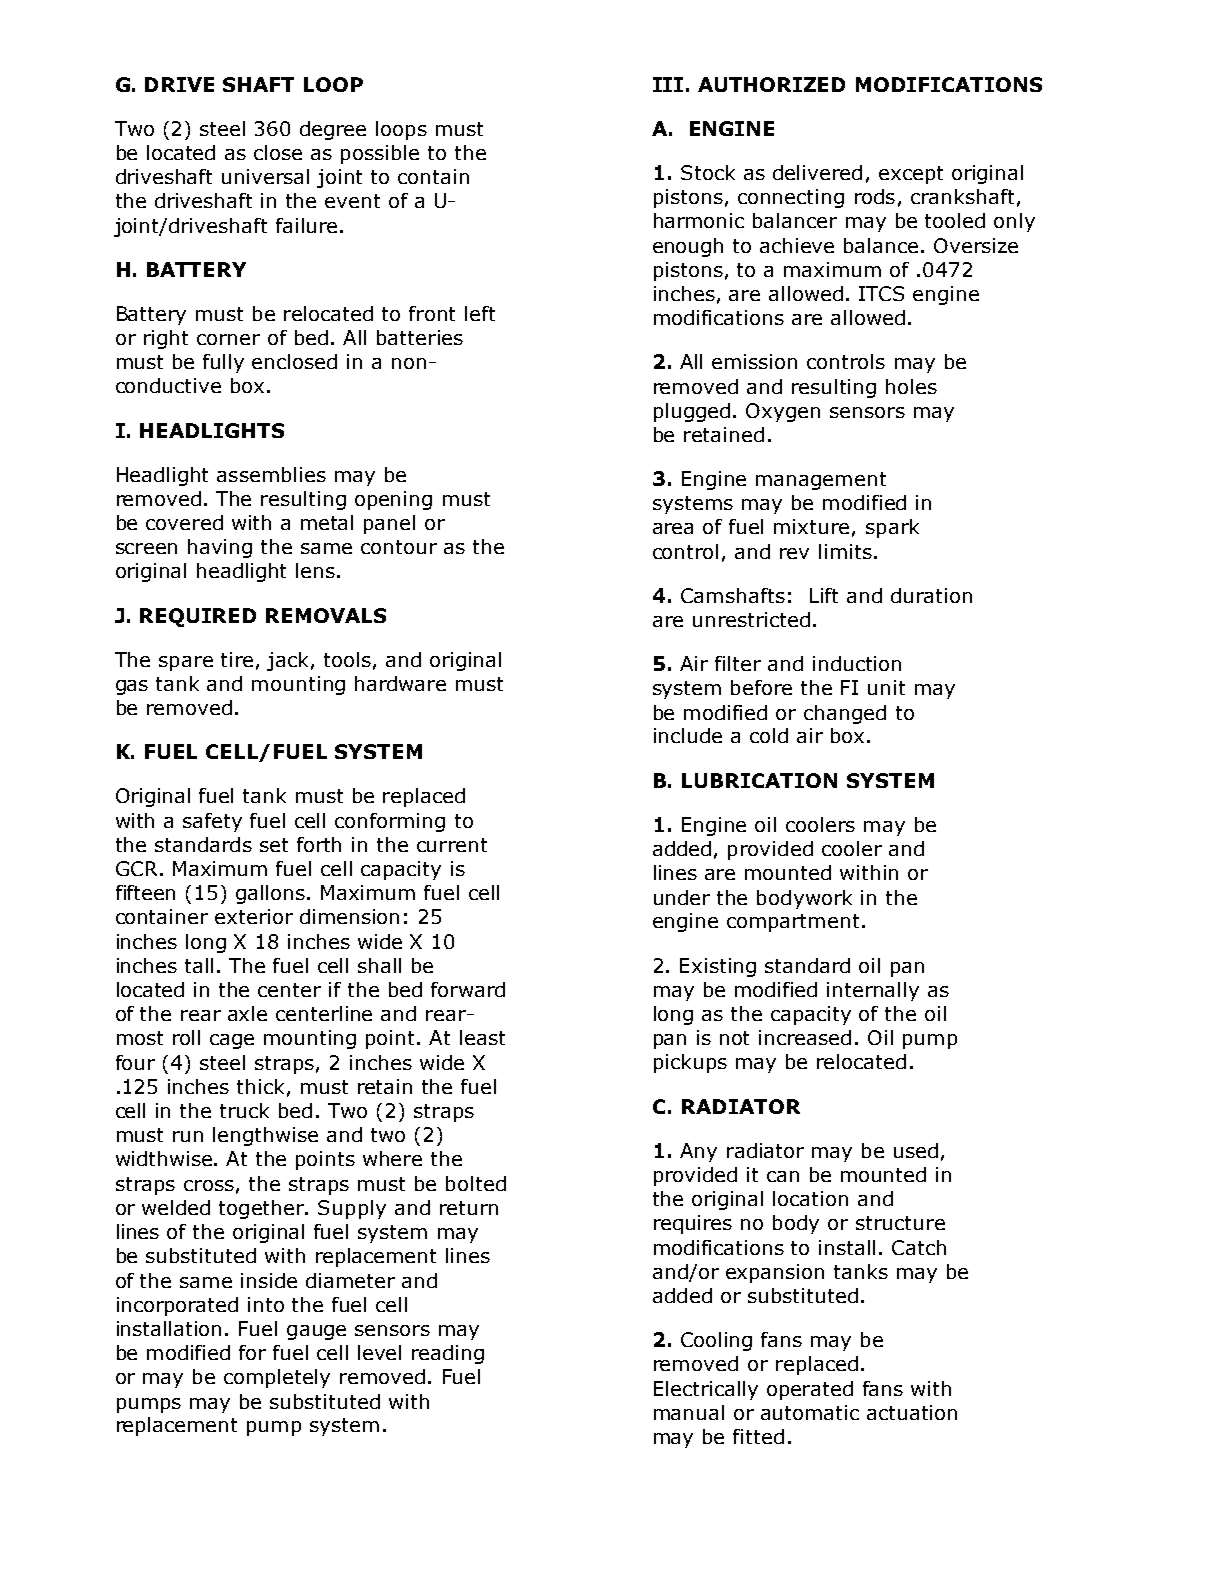  What do you see at coordinates (668, 84) in the document?
I see `III` at bounding box center [668, 84].
